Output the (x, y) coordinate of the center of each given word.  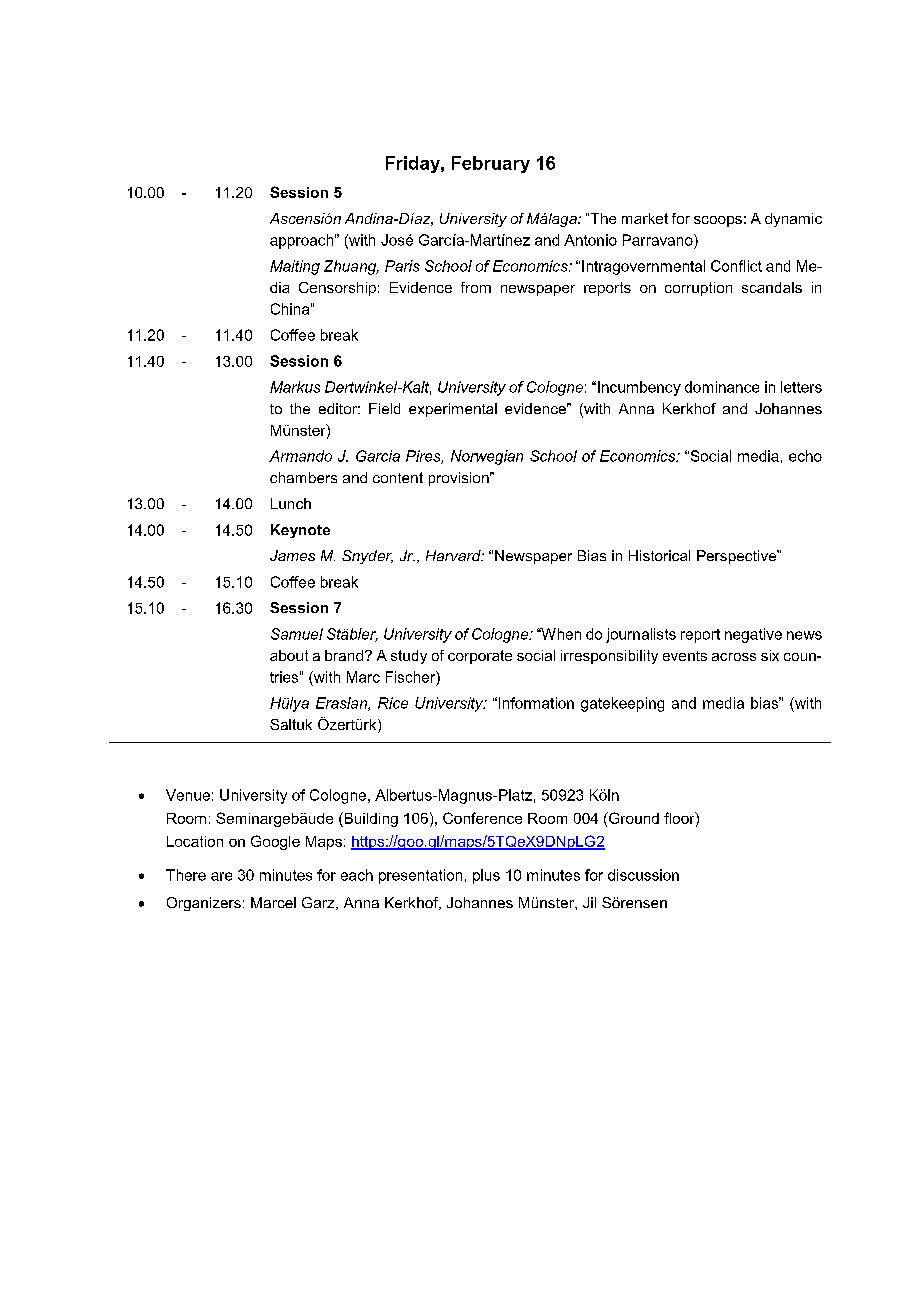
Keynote (300, 531)
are (221, 876)
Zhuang (351, 267)
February (491, 164)
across (734, 657)
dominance (722, 387)
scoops (718, 221)
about (289, 655)
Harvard (454, 555)
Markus (295, 387)
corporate (480, 657)
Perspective (738, 557)
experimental (453, 410)
